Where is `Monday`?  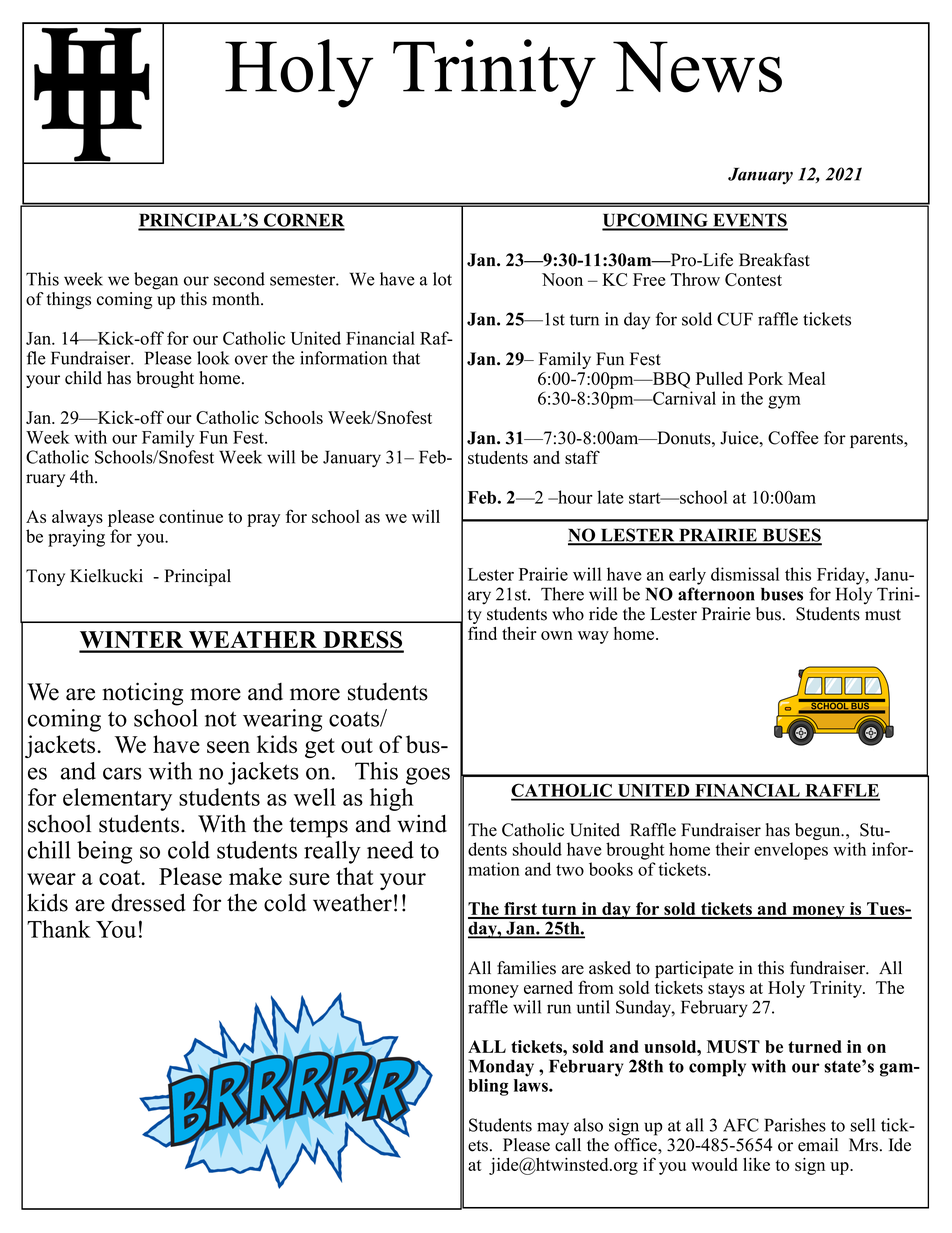 Monday is located at coordinates (501, 1068).
